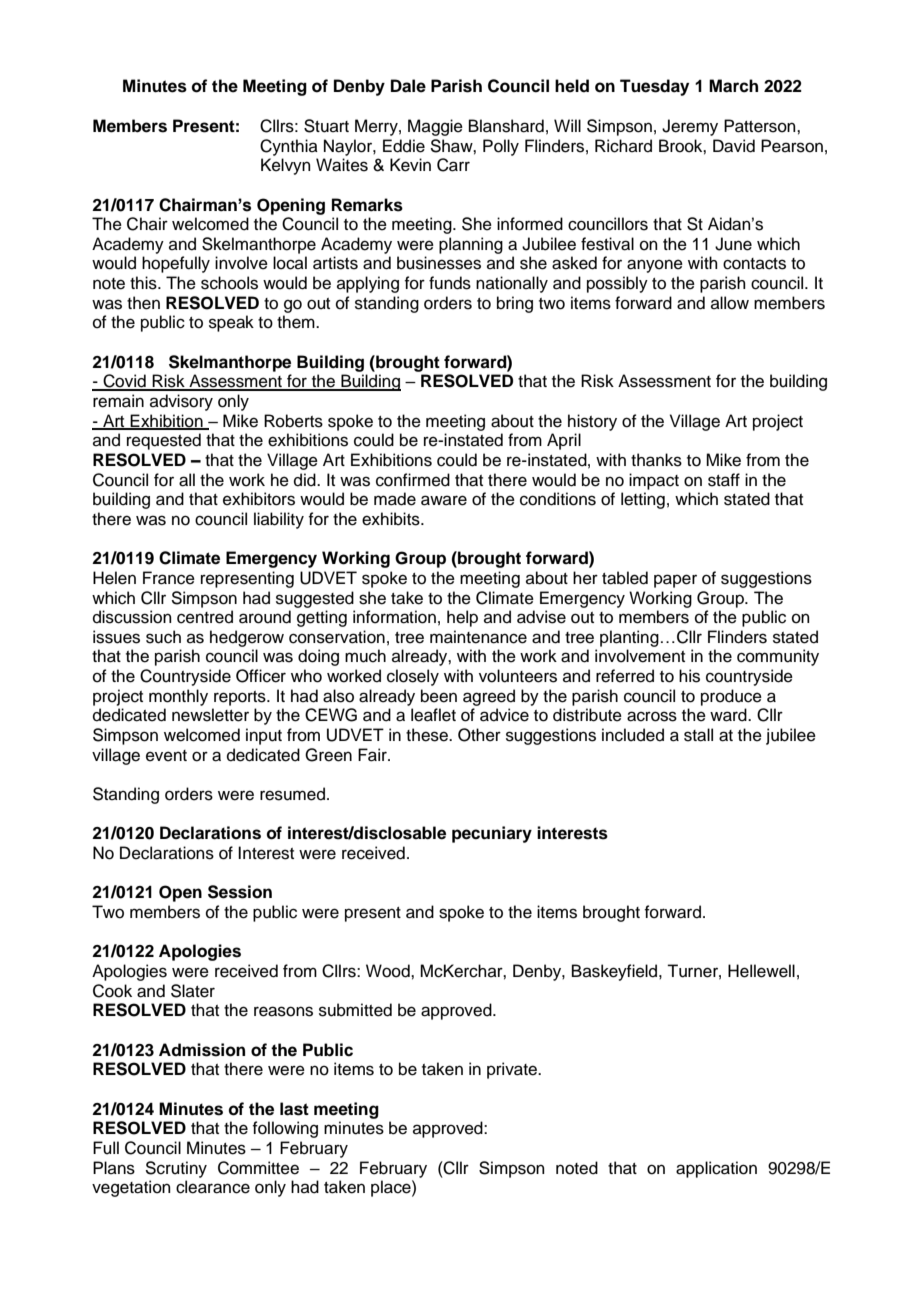  What do you see at coordinates (205, 617) in the page?
I see `centred` at bounding box center [205, 617].
